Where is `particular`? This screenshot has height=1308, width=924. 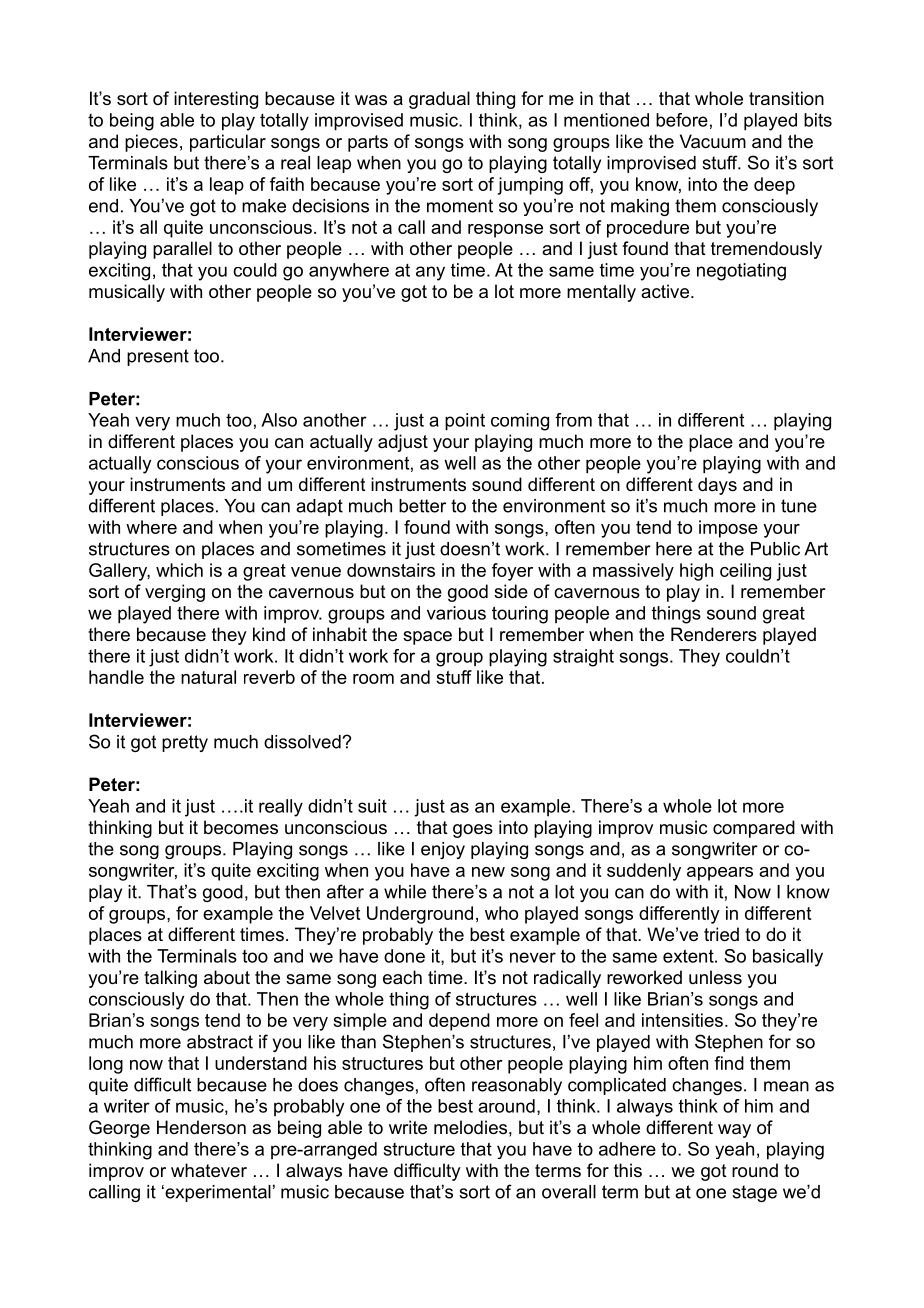
particular is located at coordinates (228, 143).
